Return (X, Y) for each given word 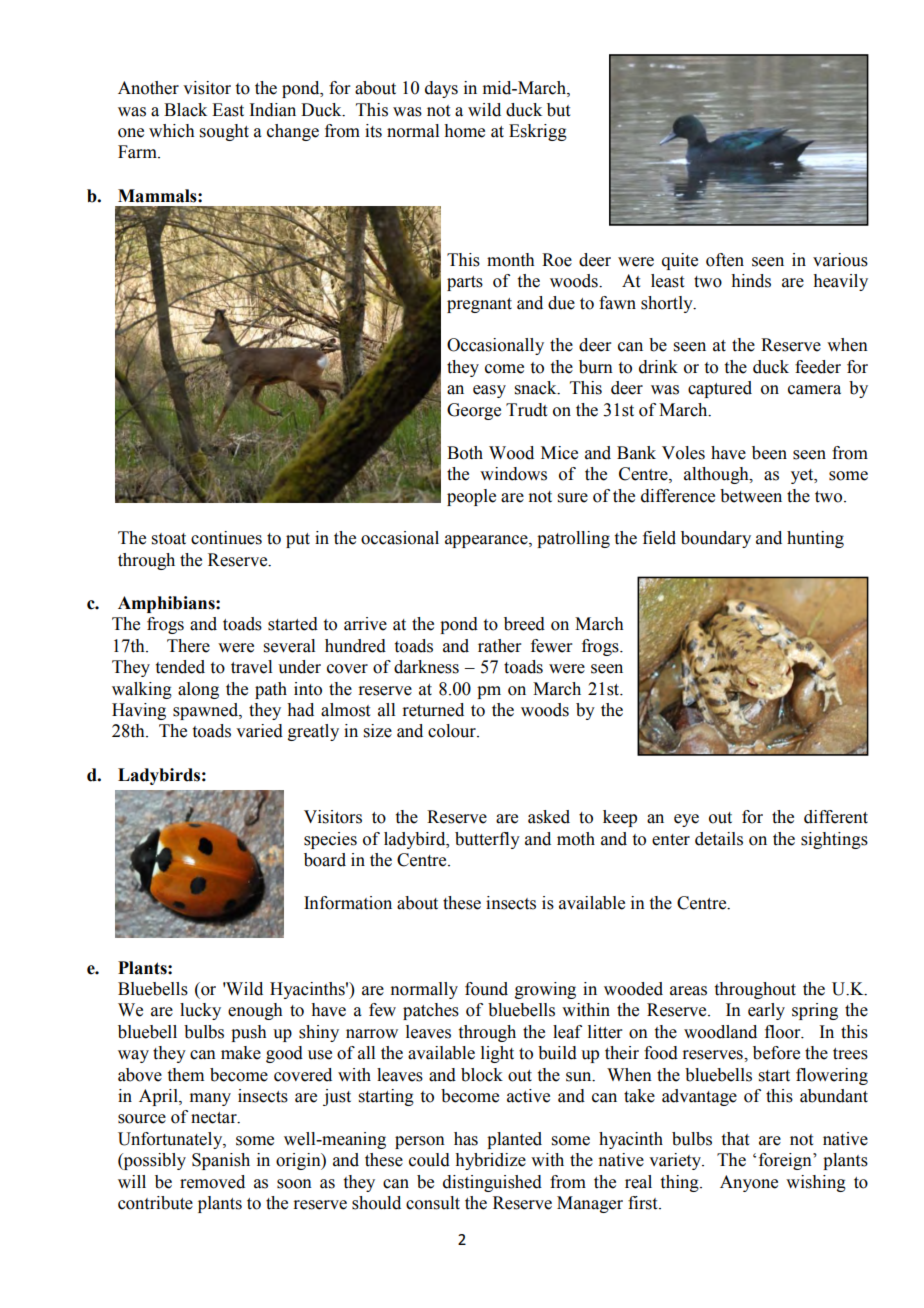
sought (224, 132)
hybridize (490, 1161)
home (464, 131)
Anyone (749, 1183)
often (725, 260)
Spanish (221, 1161)
